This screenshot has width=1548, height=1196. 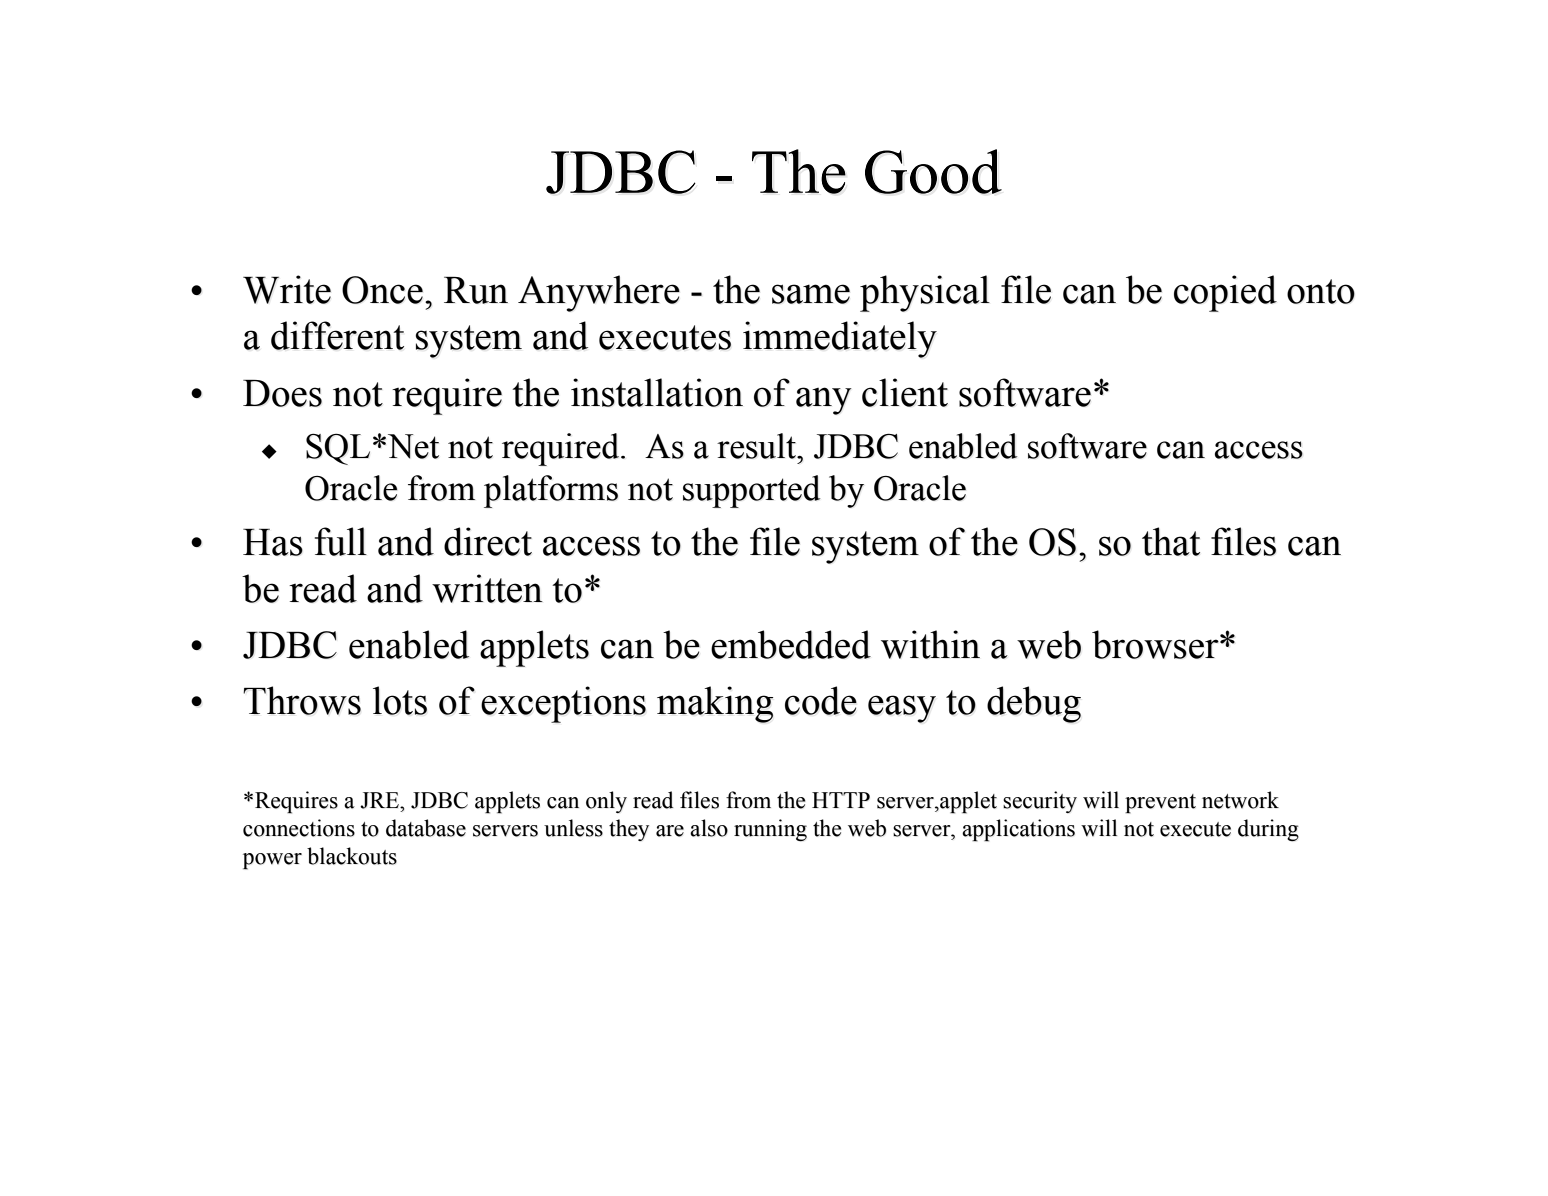 I want to click on full, so click(x=341, y=541).
